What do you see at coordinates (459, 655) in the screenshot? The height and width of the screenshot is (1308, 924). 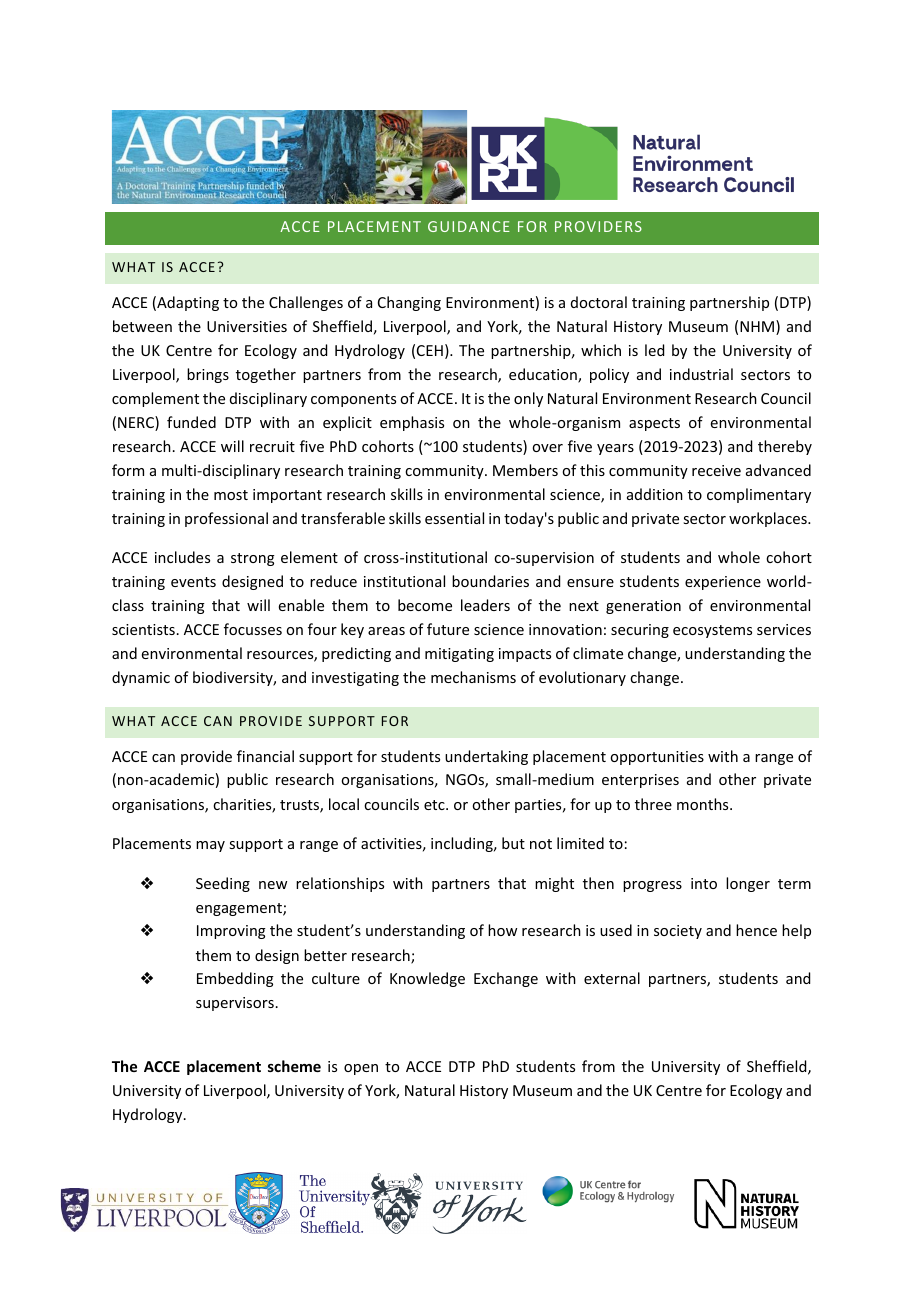 I see `mitigating` at bounding box center [459, 655].
